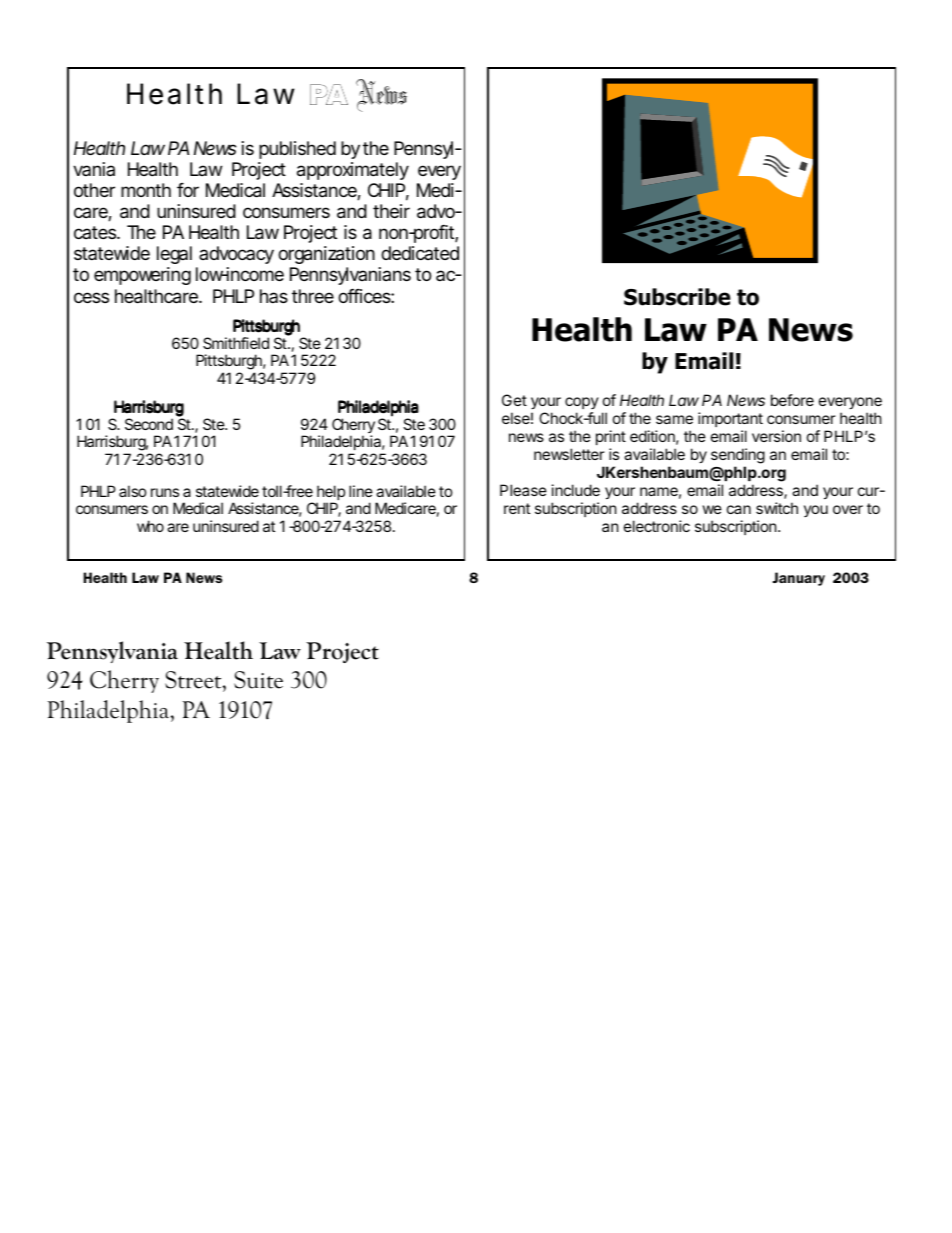 This screenshot has width=952, height=1233. Describe the element at coordinates (777, 508) in the screenshot. I see `switch` at that location.
